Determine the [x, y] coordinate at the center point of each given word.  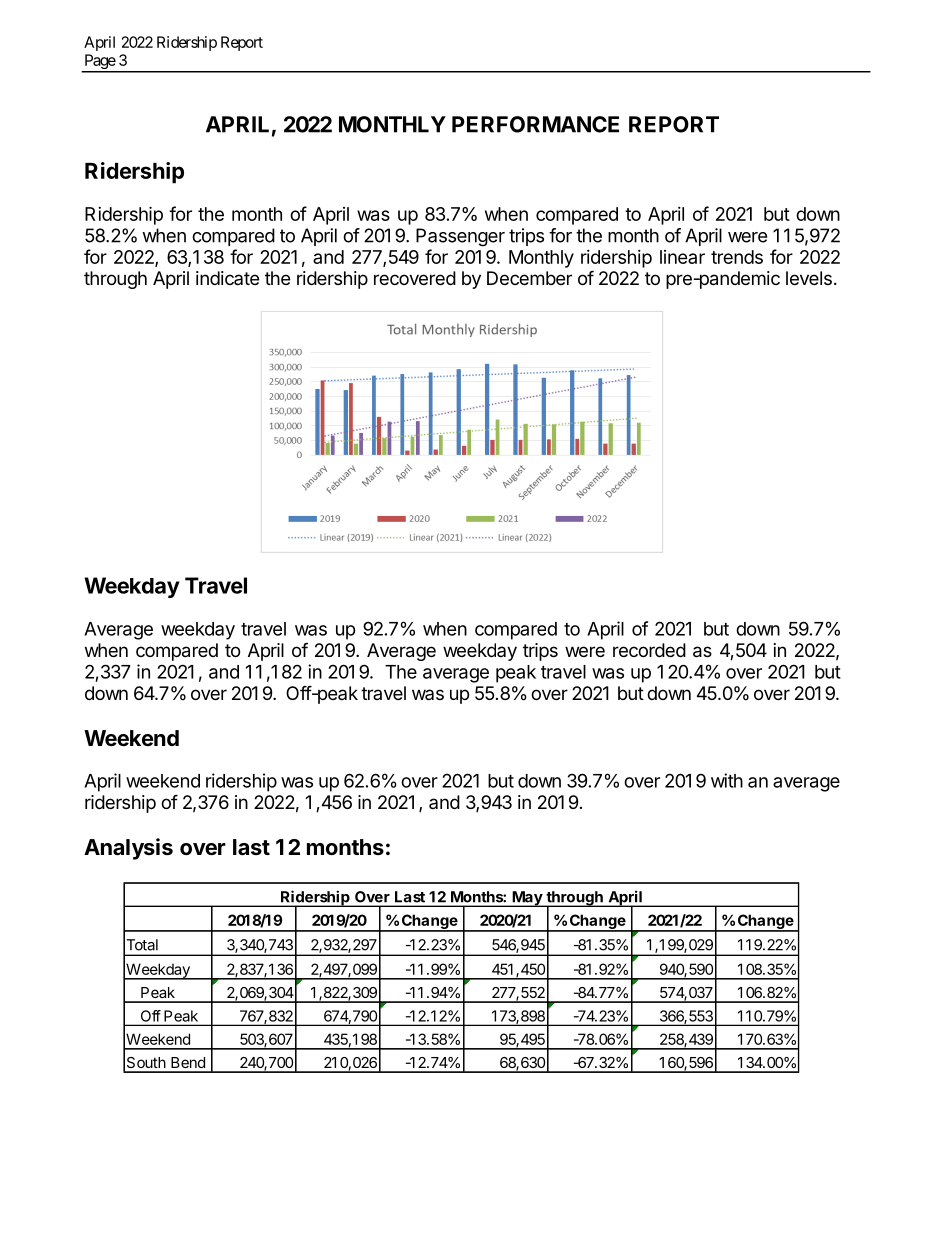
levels [809, 278]
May [527, 899]
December [529, 278]
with [727, 780]
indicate [227, 278]
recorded [649, 650]
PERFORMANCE [535, 124]
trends [737, 257]
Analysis [128, 849]
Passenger [460, 237]
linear [682, 257]
